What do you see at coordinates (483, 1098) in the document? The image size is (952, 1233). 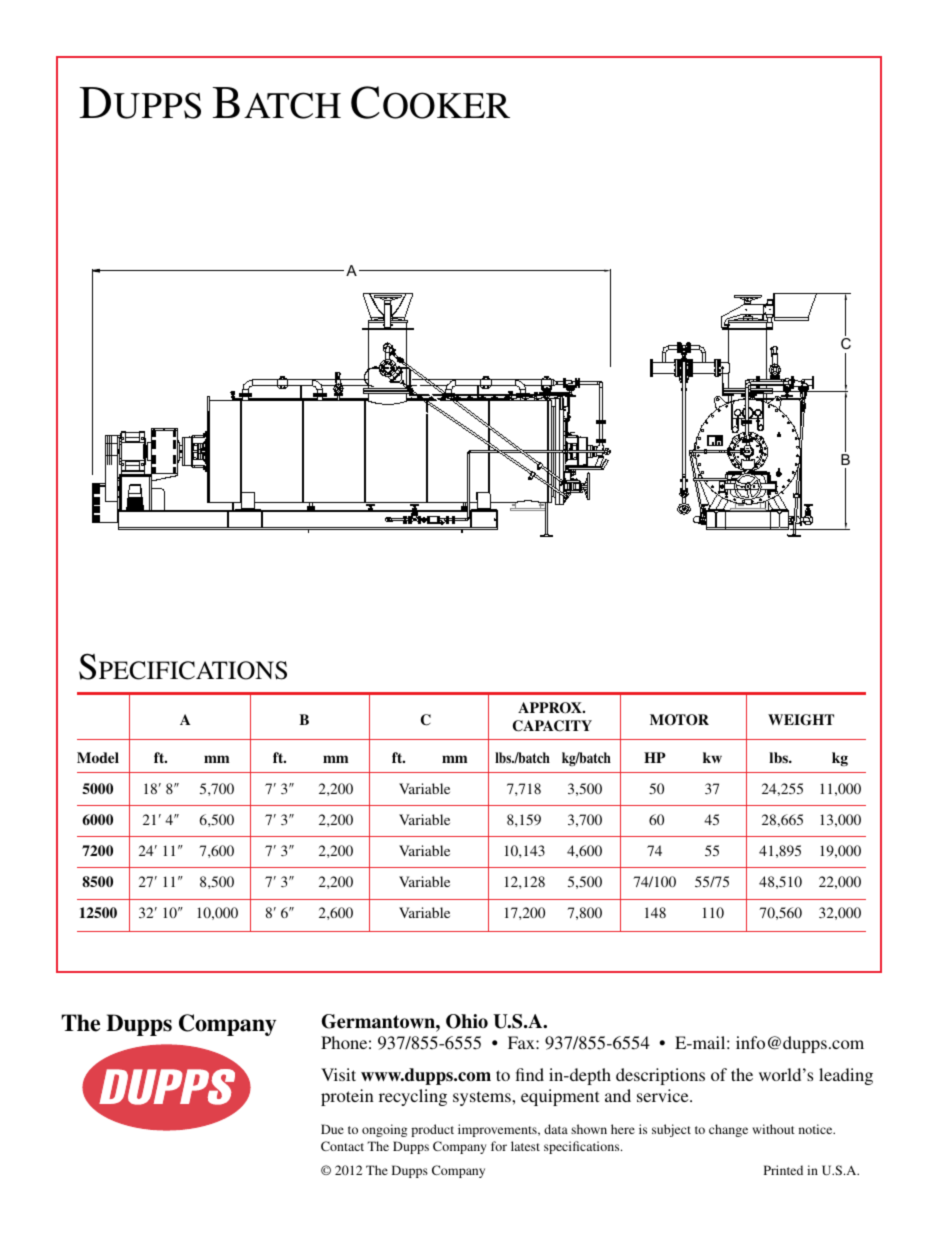 I see `systems` at bounding box center [483, 1098].
